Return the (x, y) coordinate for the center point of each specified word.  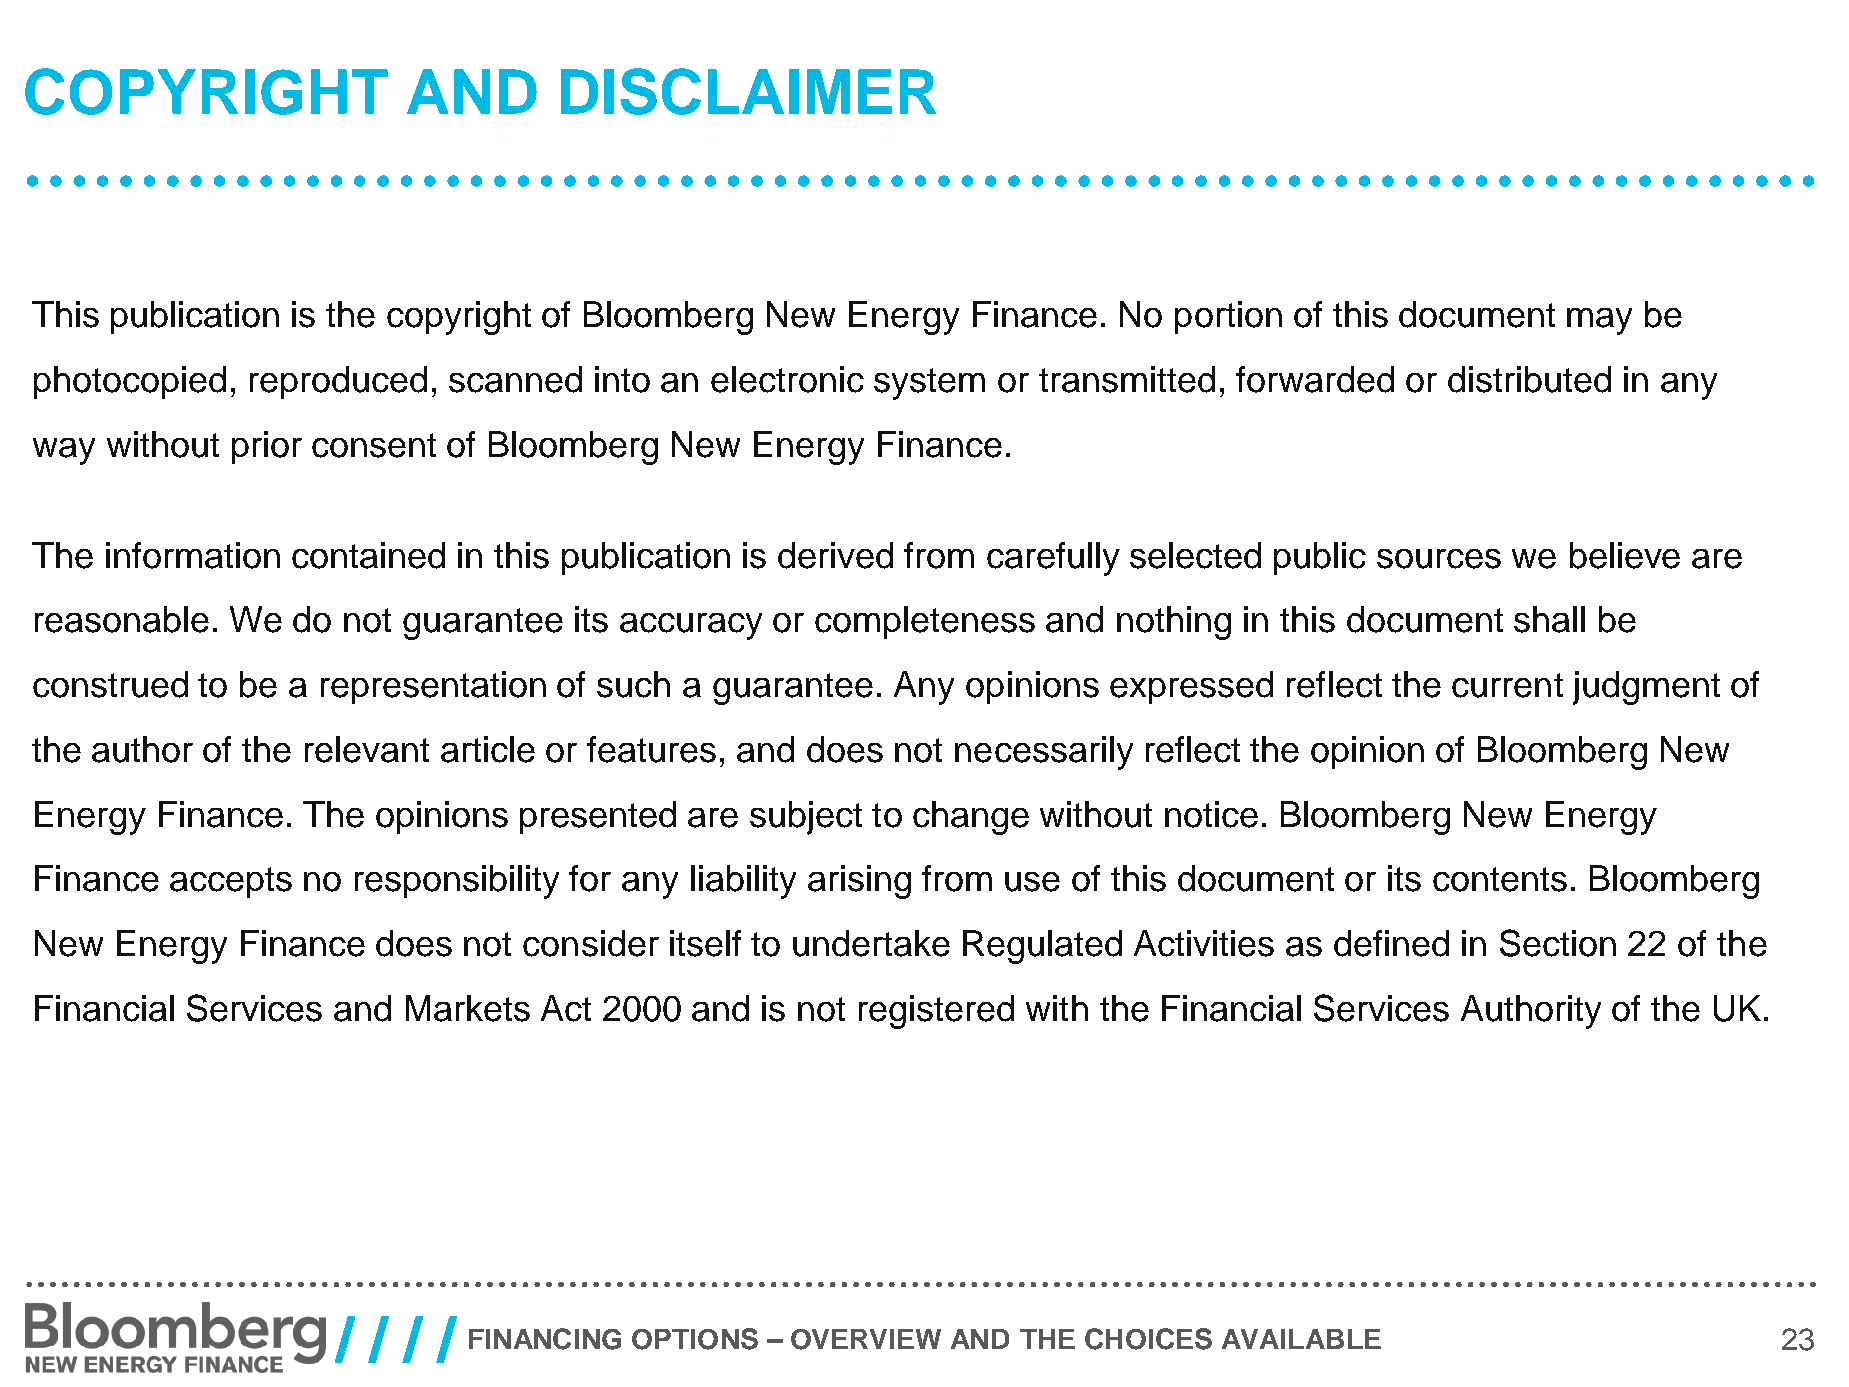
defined (1391, 943)
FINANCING (545, 1339)
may (1599, 321)
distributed (1529, 379)
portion (1228, 317)
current (1507, 685)
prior (267, 447)
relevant (367, 749)
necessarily (1044, 753)
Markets (468, 1008)
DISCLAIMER (748, 91)
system (929, 384)
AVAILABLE (1301, 1339)
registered (936, 1012)
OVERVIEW (866, 1339)
